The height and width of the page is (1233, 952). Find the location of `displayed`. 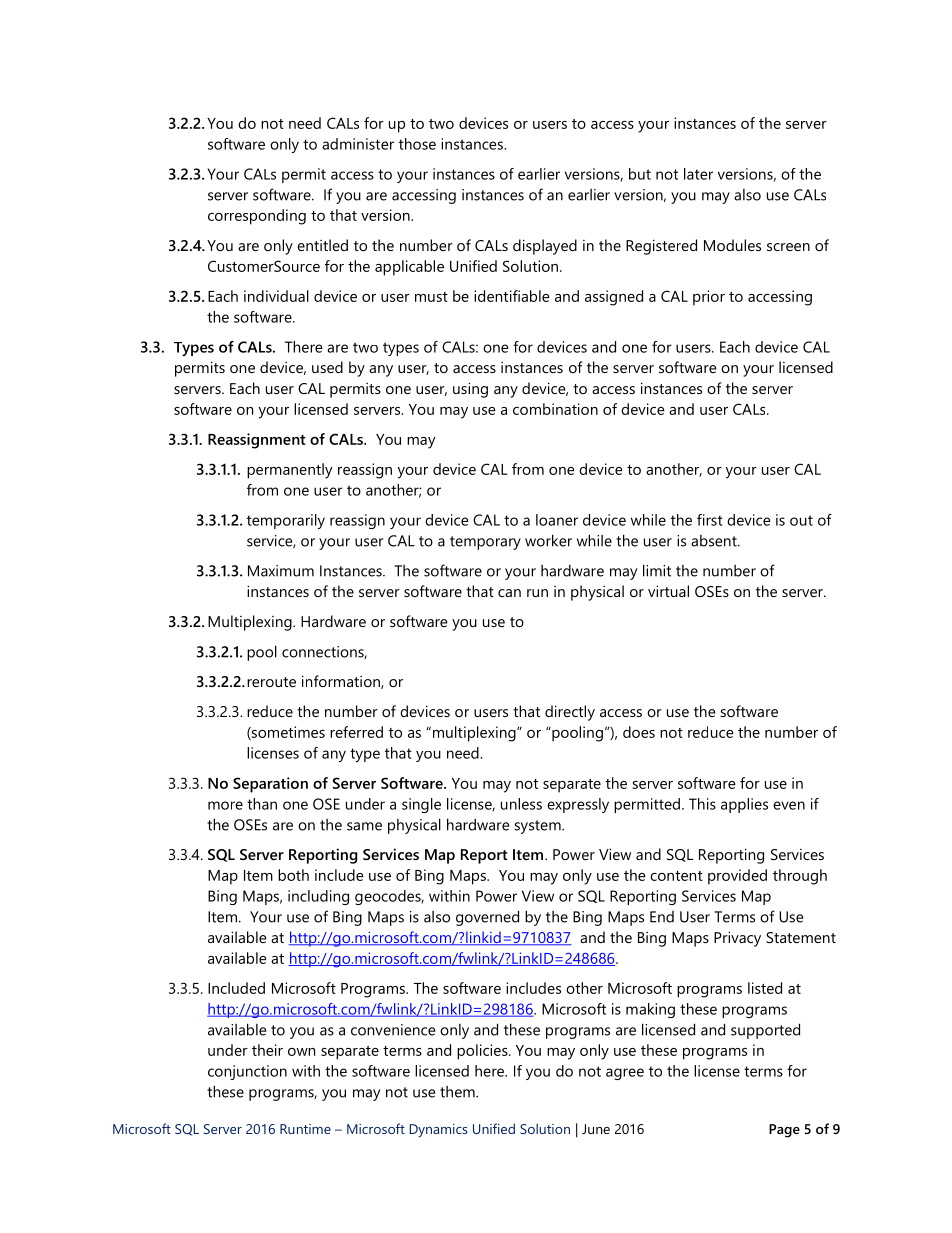

displayed is located at coordinates (545, 247).
